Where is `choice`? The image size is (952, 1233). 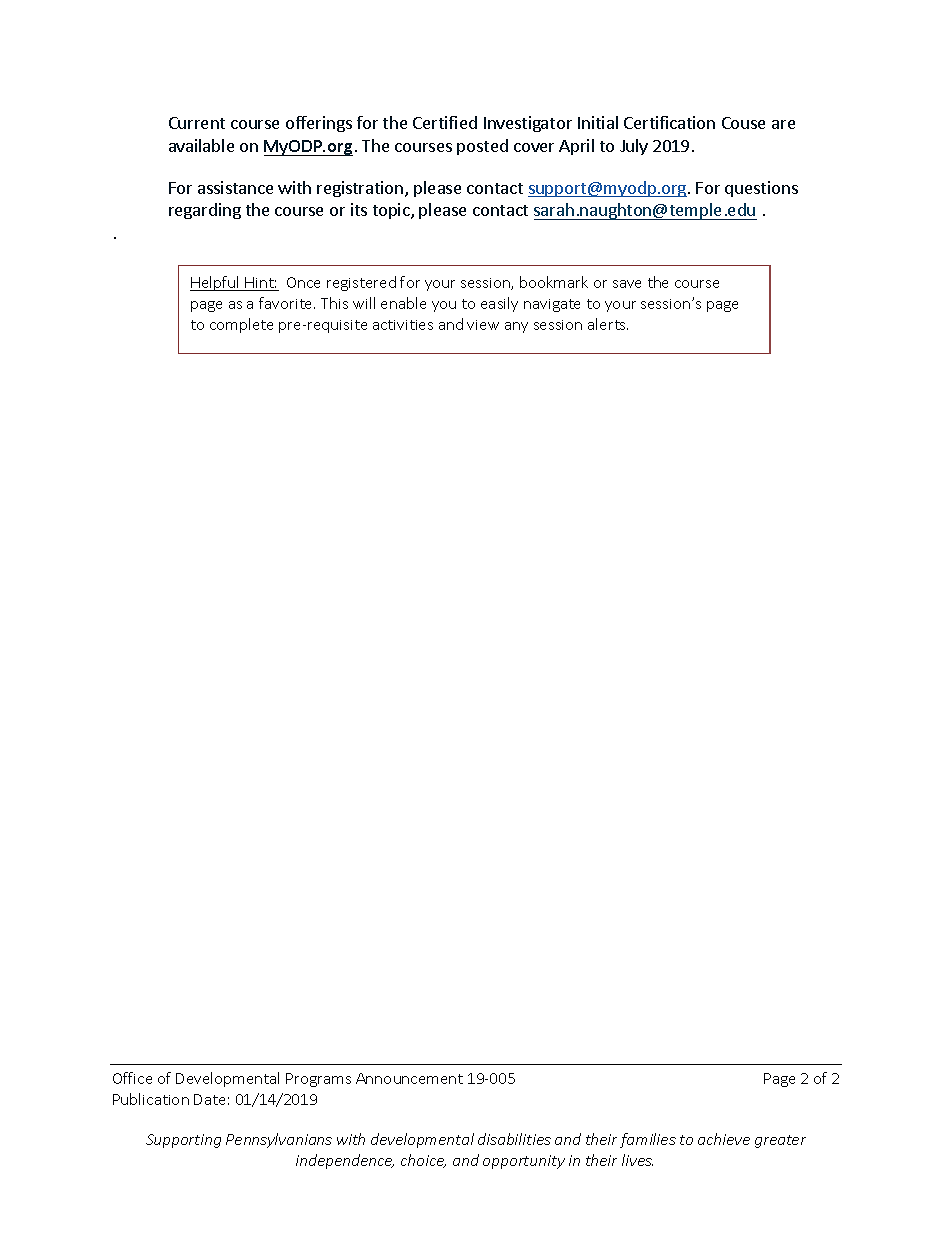 choice is located at coordinates (423, 1161).
